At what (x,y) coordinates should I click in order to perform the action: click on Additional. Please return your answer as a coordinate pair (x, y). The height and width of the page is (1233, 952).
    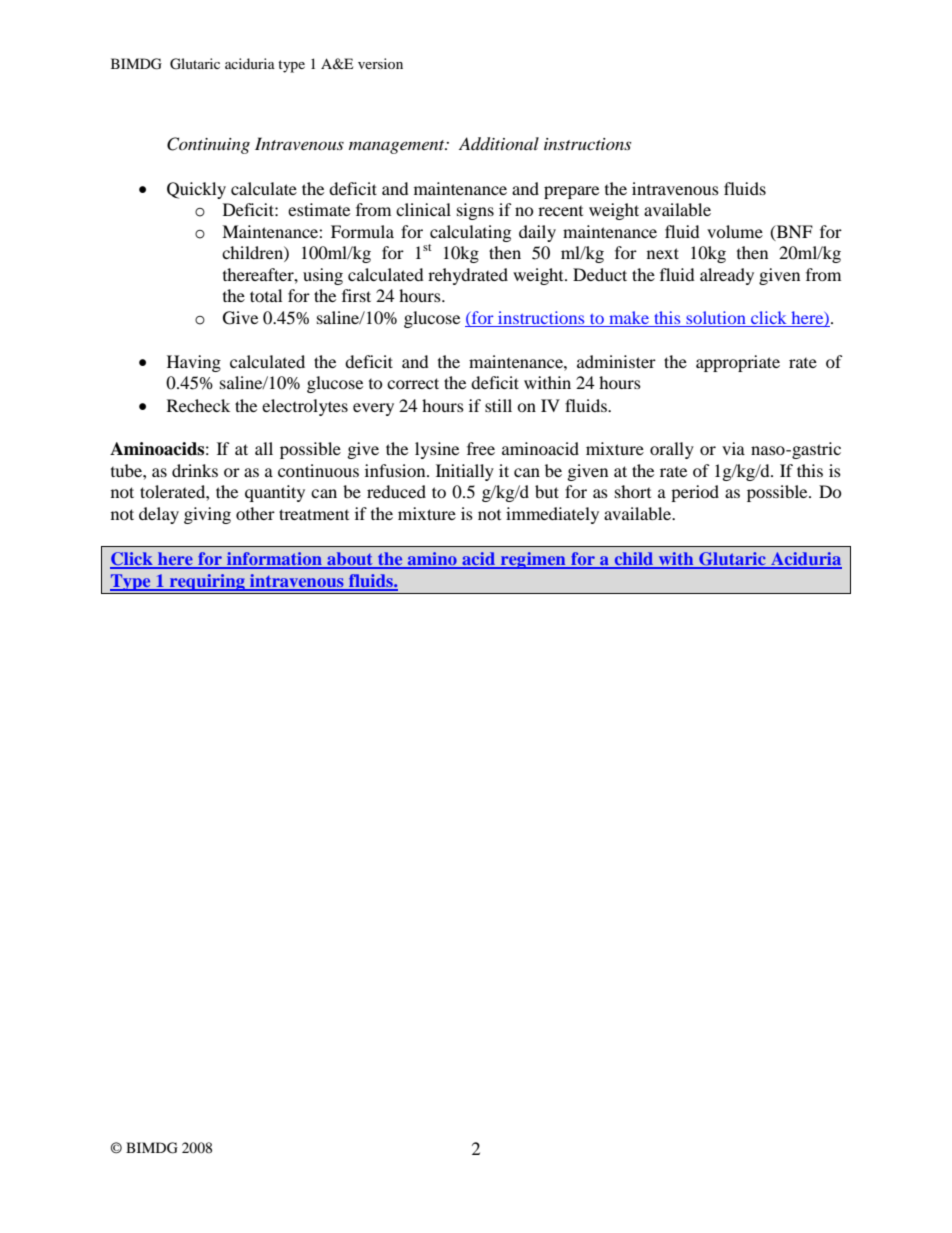
    Looking at the image, I should click on (499, 144).
